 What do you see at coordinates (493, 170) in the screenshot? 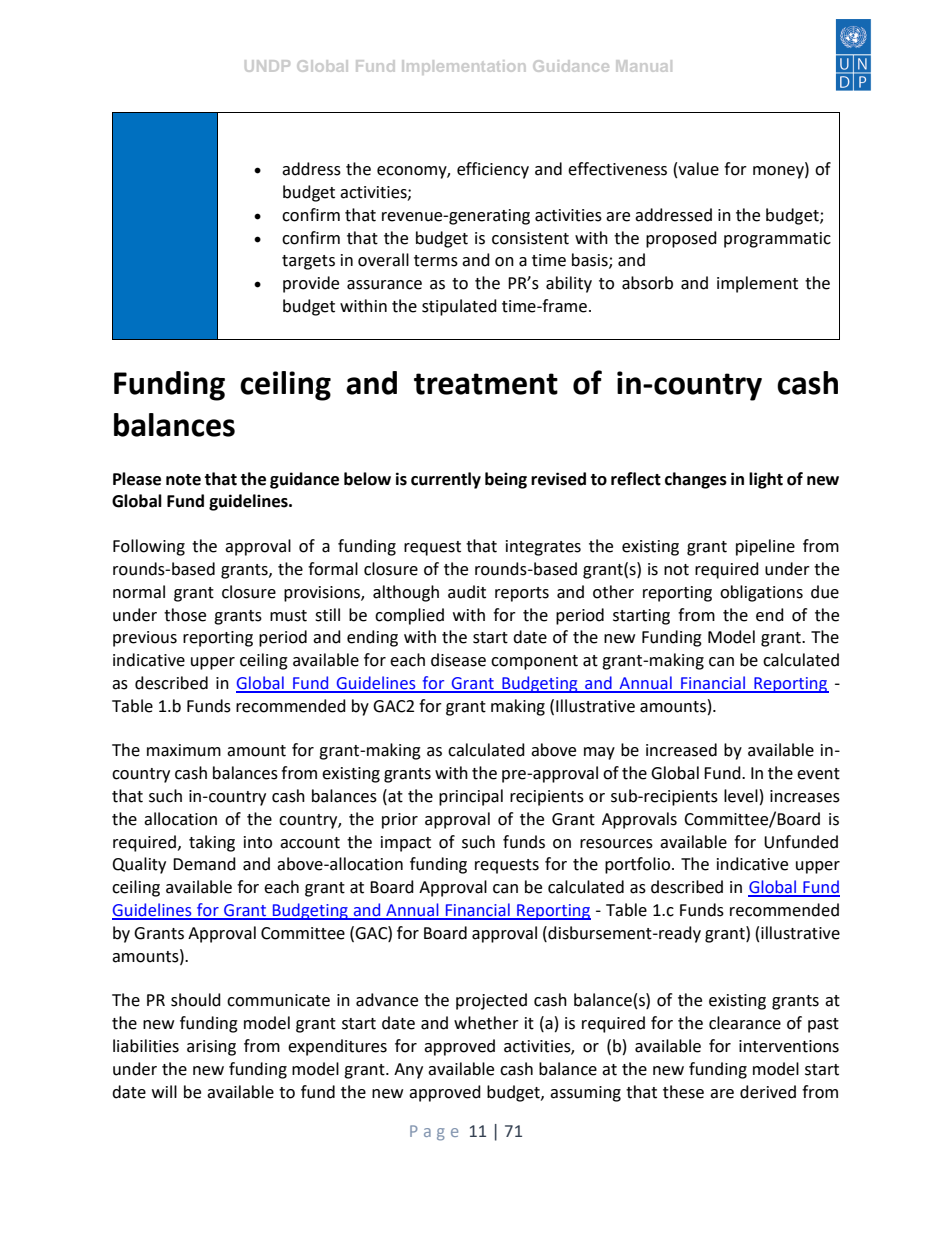
I see `efficiency` at bounding box center [493, 170].
